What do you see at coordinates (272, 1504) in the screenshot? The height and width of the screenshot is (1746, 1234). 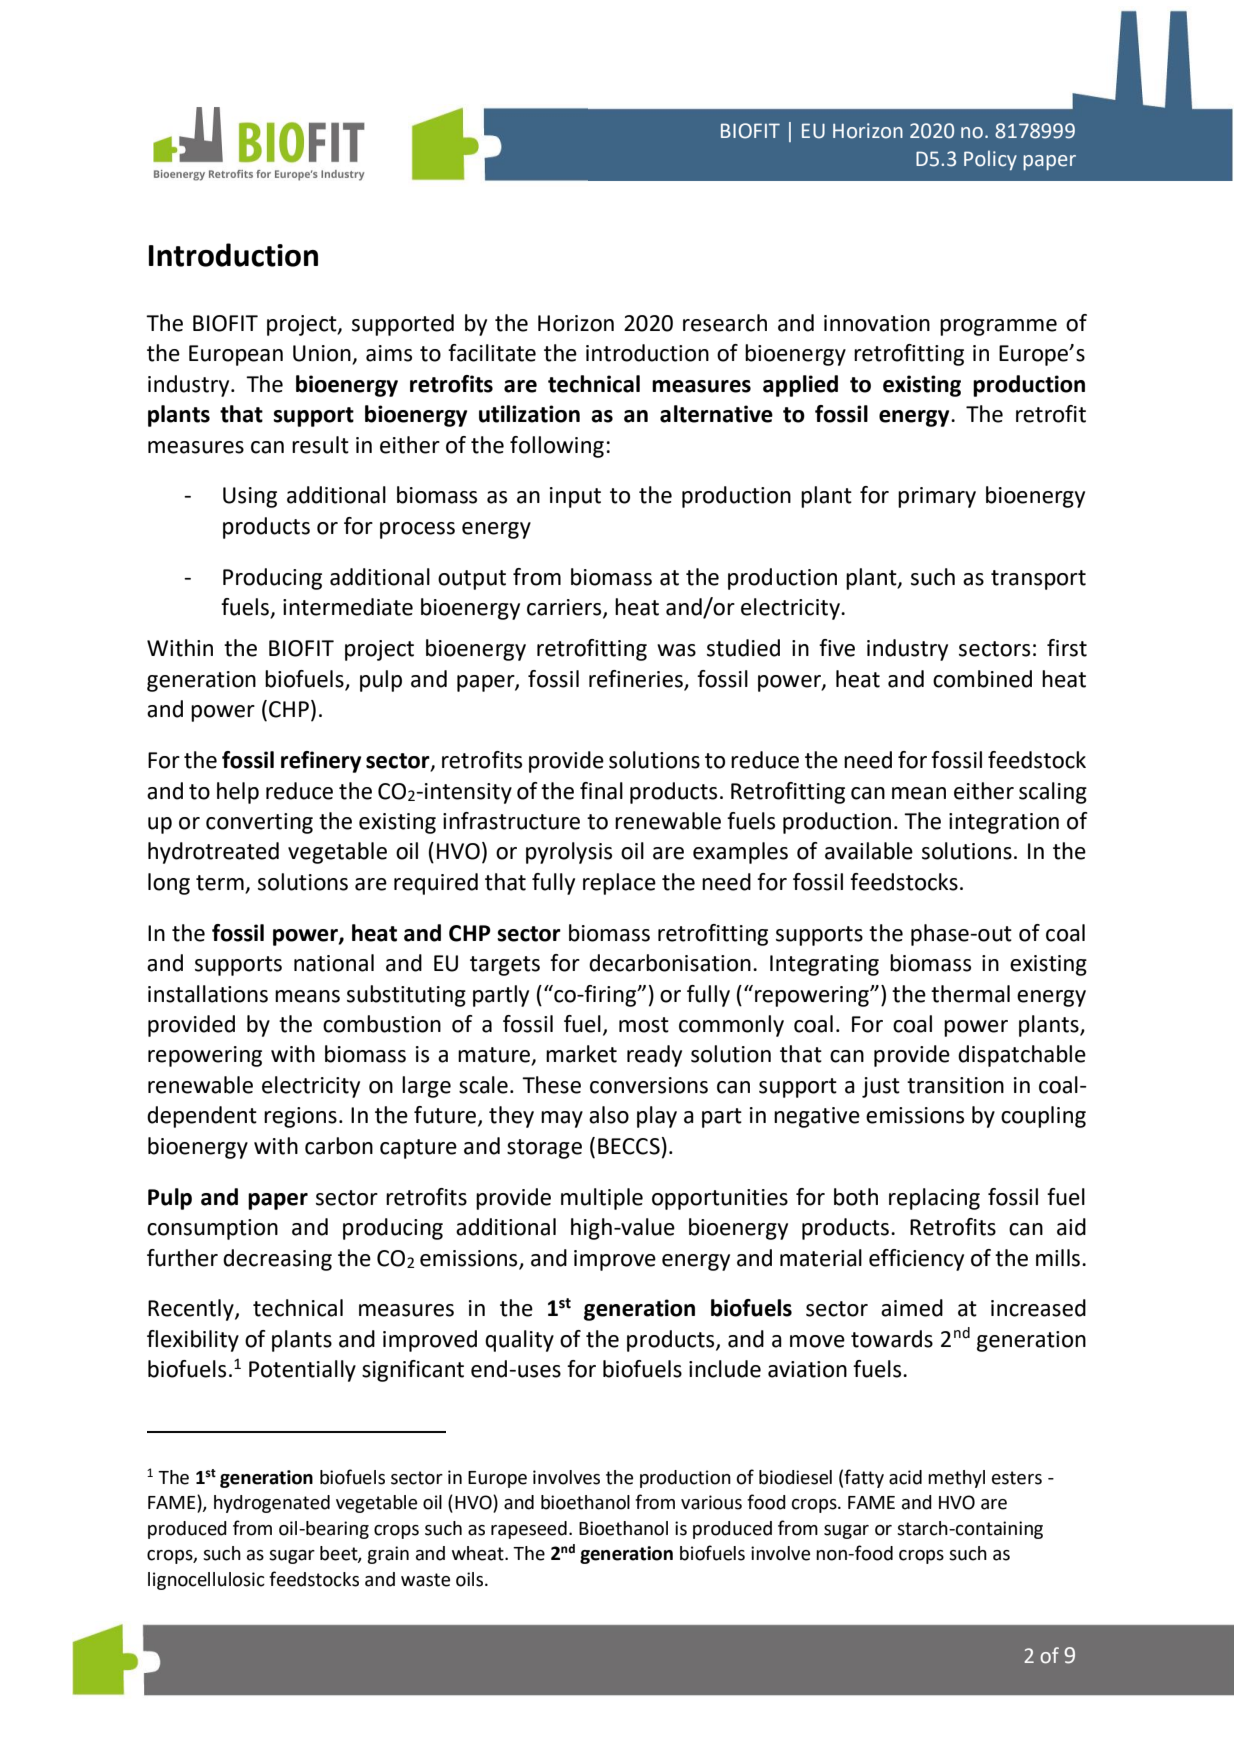 I see `hydrogenated` at bounding box center [272, 1504].
